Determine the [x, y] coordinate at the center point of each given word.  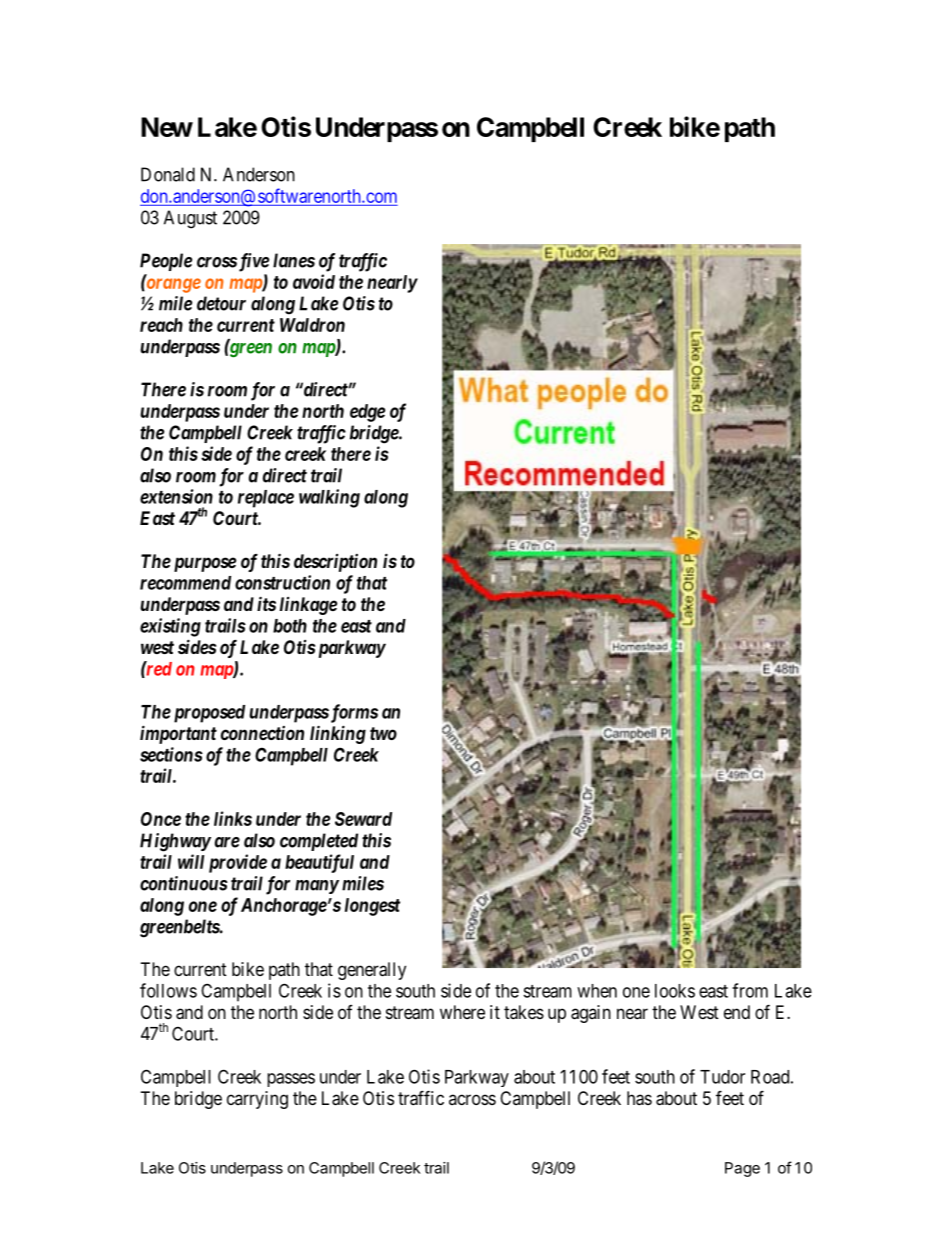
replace [266, 499]
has [639, 1098]
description [335, 563]
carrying [257, 1100]
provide [238, 863]
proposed [207, 714]
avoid [314, 281]
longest [372, 907]
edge [367, 413]
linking [338, 734]
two [383, 733]
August [190, 219]
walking [329, 498]
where [462, 1012]
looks [675, 991]
